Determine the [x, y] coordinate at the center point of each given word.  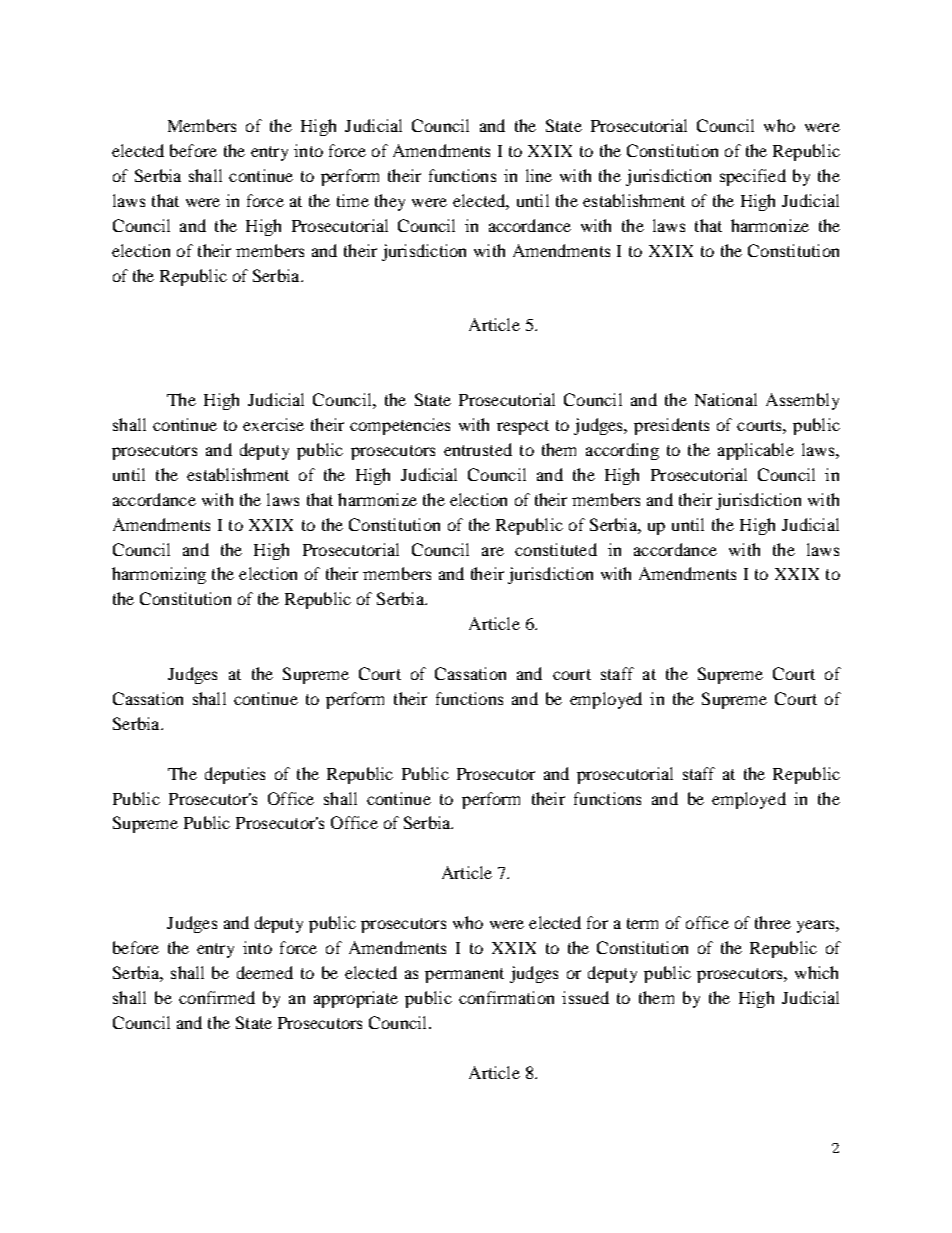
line [539, 175]
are [493, 551]
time [353, 200]
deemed [265, 972]
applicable [756, 451]
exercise [273, 424]
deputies [235, 775]
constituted [556, 549]
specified [753, 177]
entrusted [478, 449]
